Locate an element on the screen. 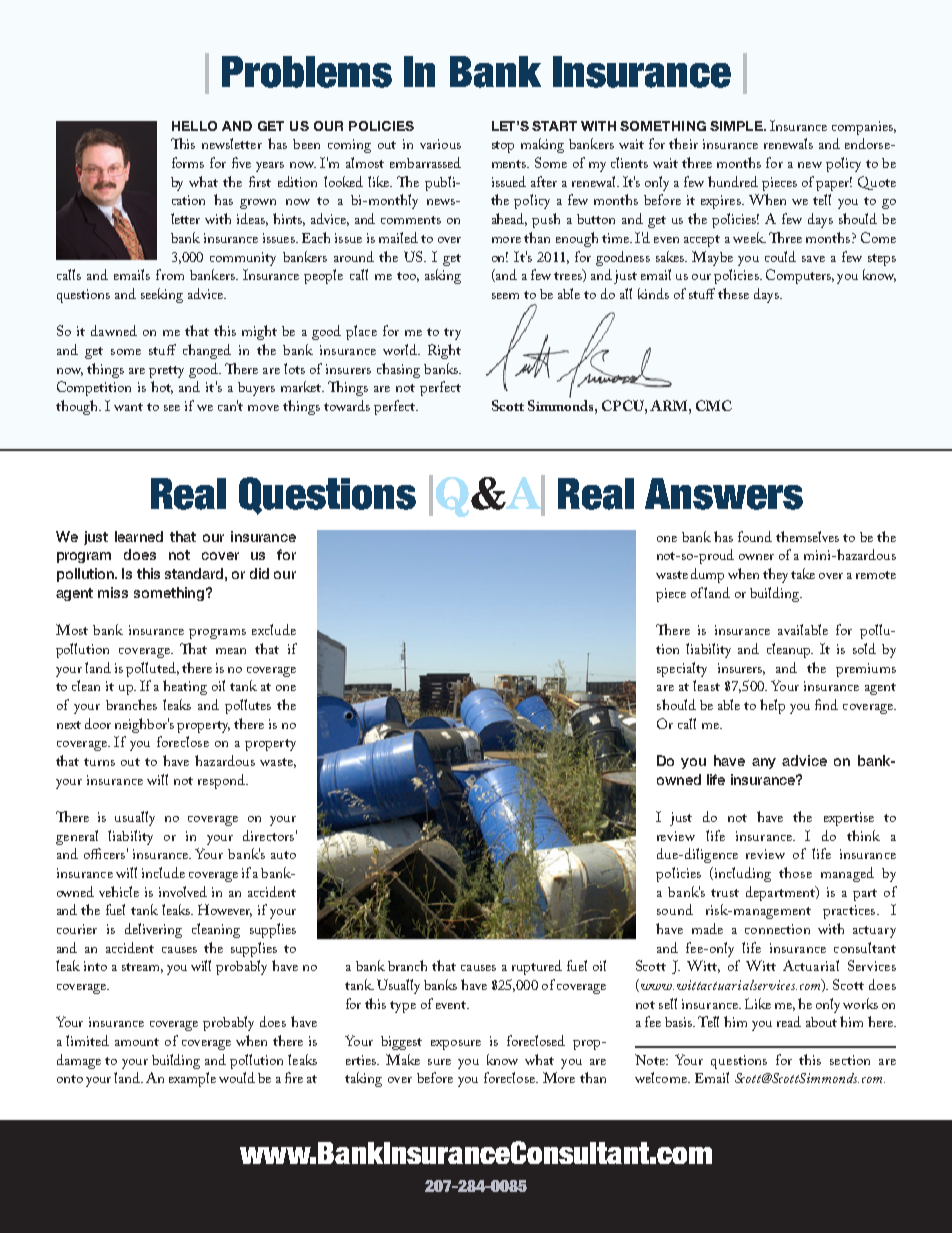  CMC is located at coordinates (714, 405).
